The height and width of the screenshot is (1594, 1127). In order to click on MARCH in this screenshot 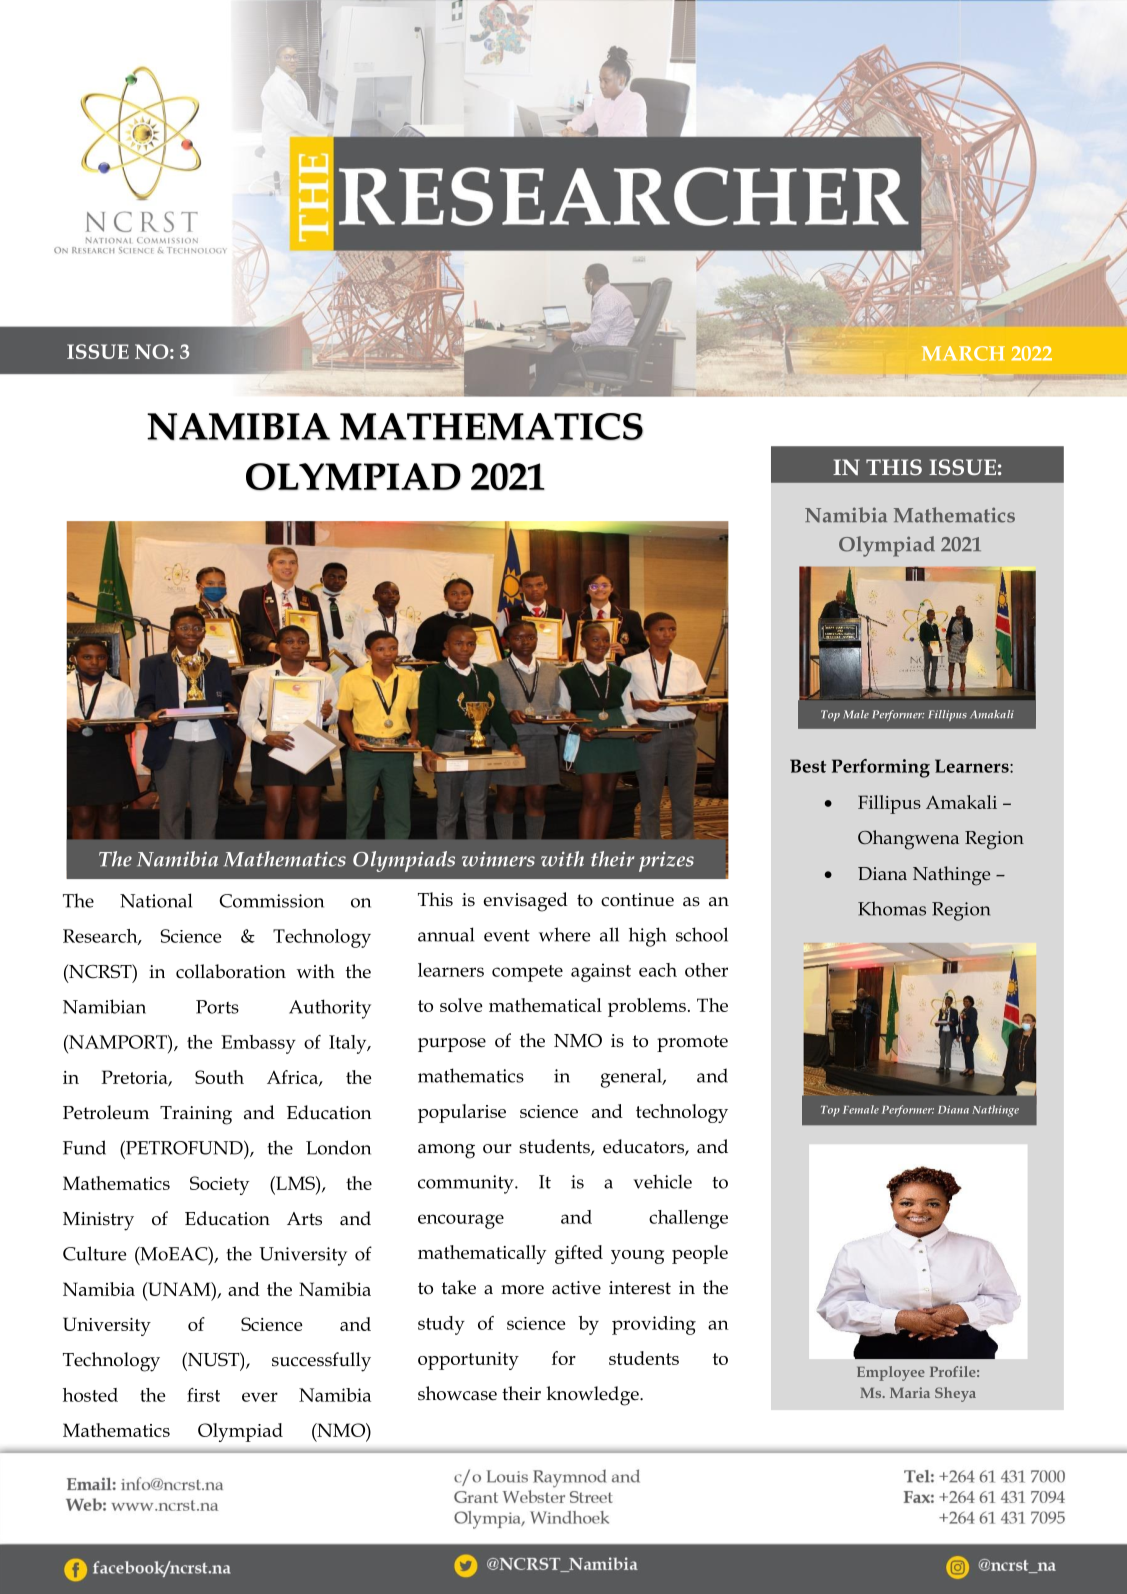, I will do `click(963, 353)`.
